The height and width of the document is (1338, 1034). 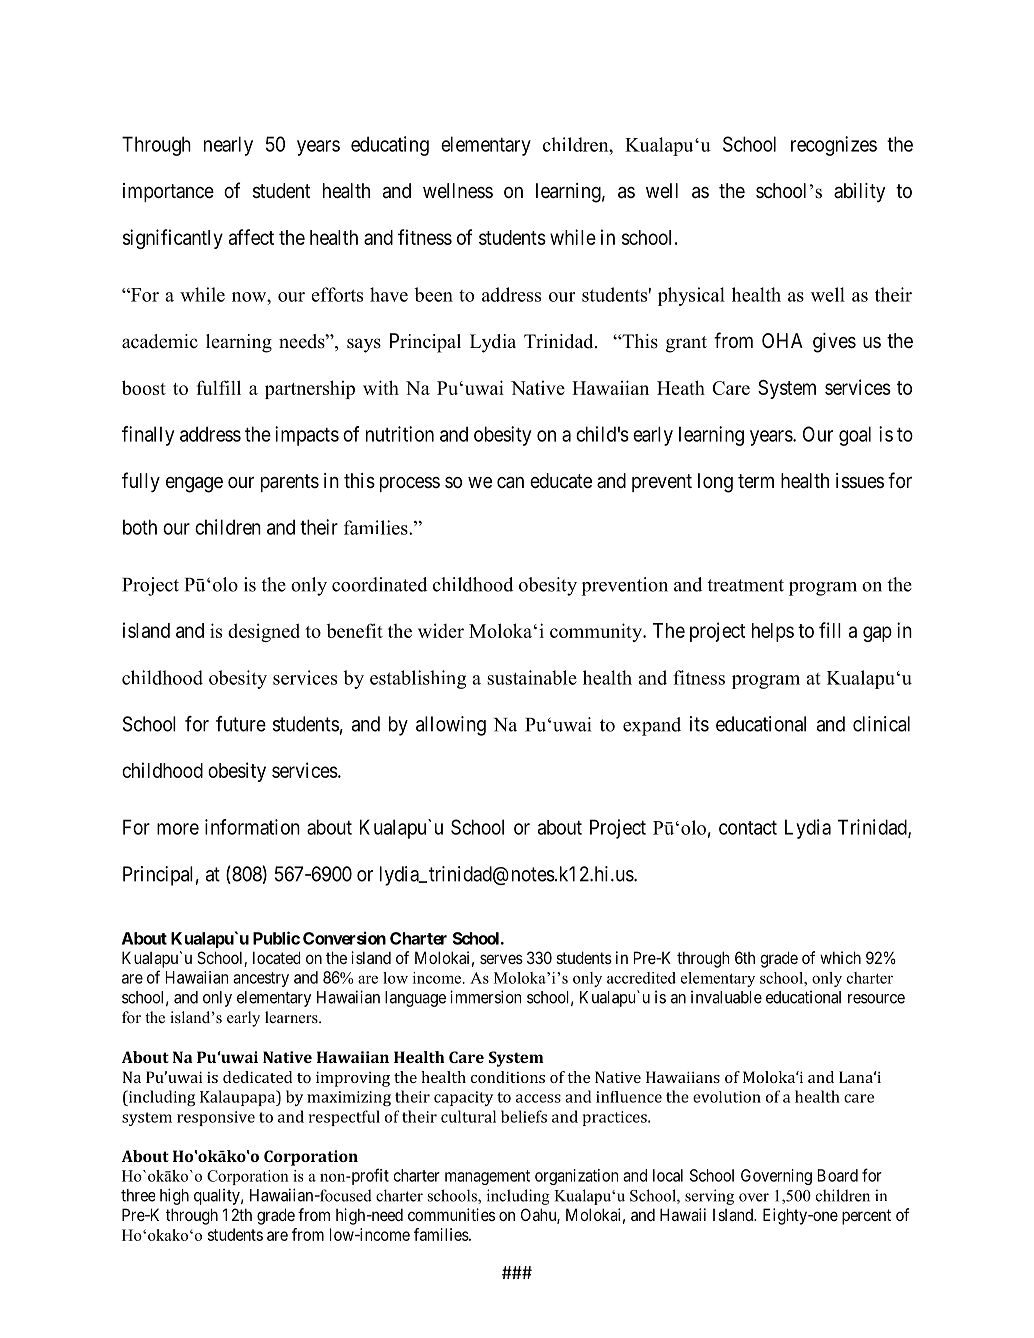 I want to click on educate, so click(x=561, y=481).
